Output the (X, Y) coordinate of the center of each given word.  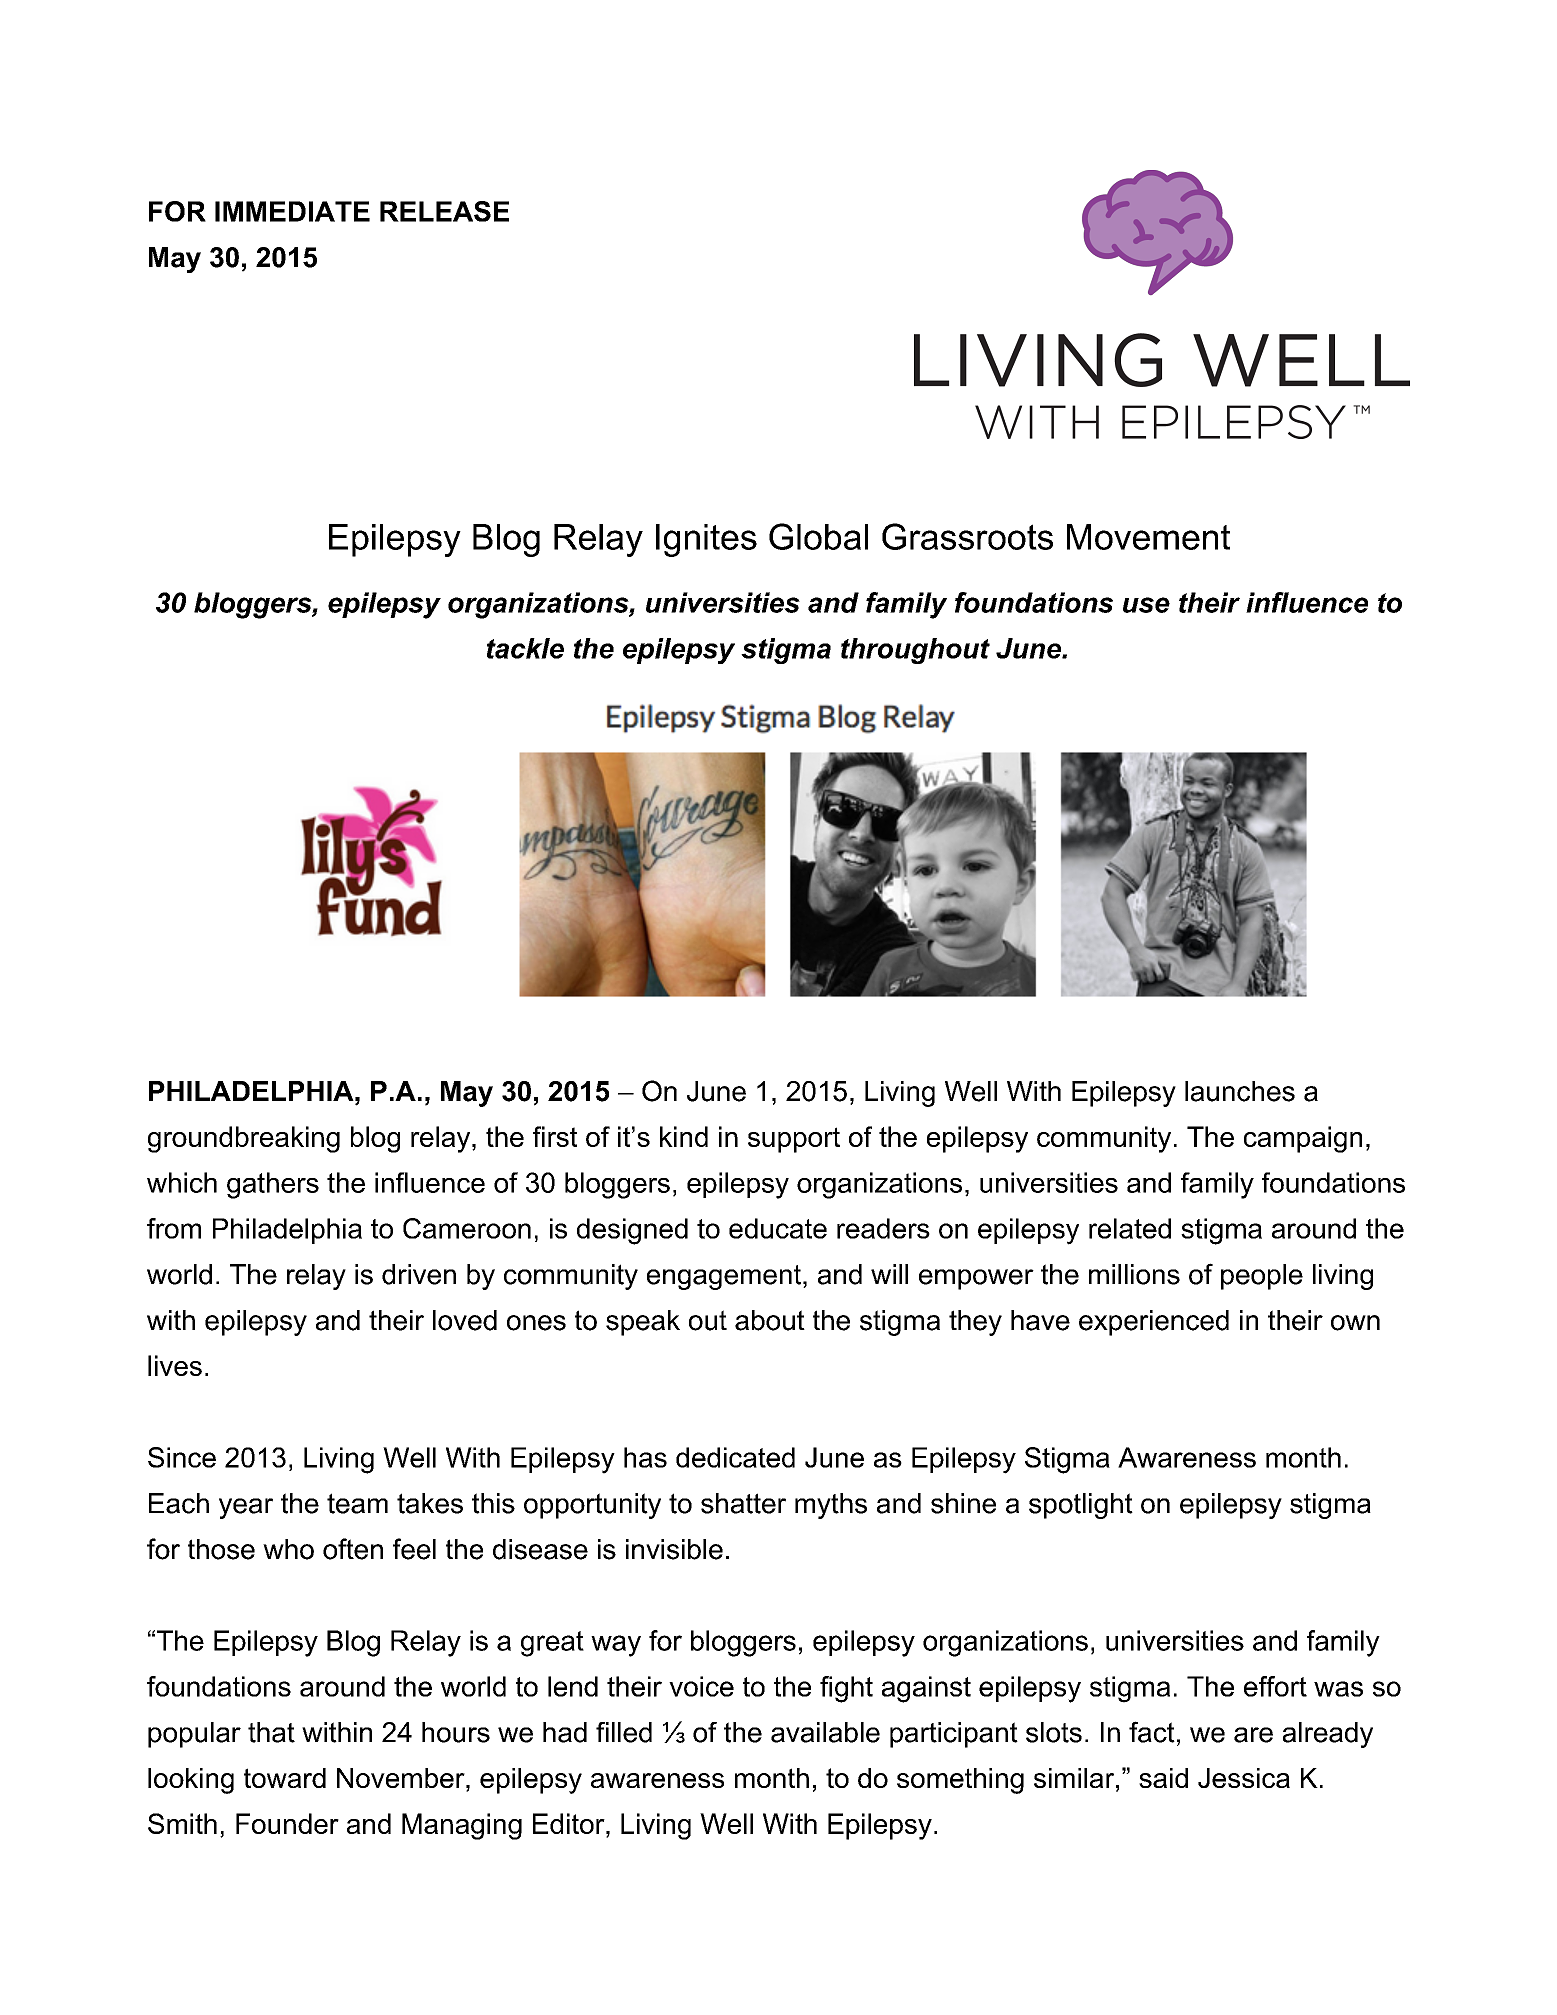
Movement (1148, 537)
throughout (915, 651)
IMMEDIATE (292, 211)
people (1262, 1277)
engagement (725, 1277)
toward (285, 1778)
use (1146, 605)
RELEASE (444, 211)
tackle (525, 648)
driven (419, 1274)
